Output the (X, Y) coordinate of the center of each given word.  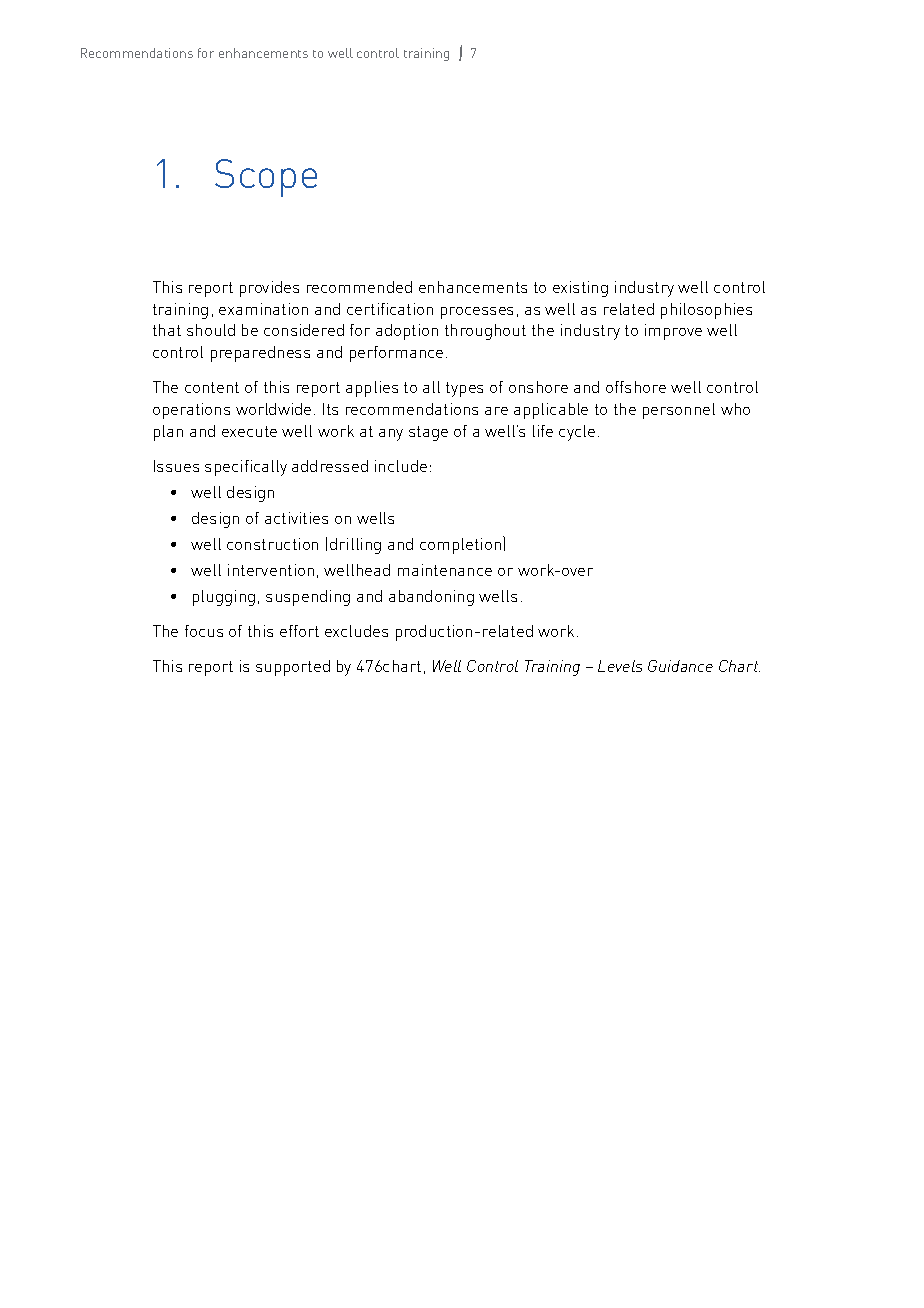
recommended (359, 287)
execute (249, 431)
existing (580, 289)
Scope (266, 178)
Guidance (680, 666)
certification (390, 309)
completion (460, 546)
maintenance (445, 570)
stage (428, 433)
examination (263, 309)
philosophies (706, 311)
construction (272, 544)
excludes (356, 631)
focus (204, 631)
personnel (679, 411)
